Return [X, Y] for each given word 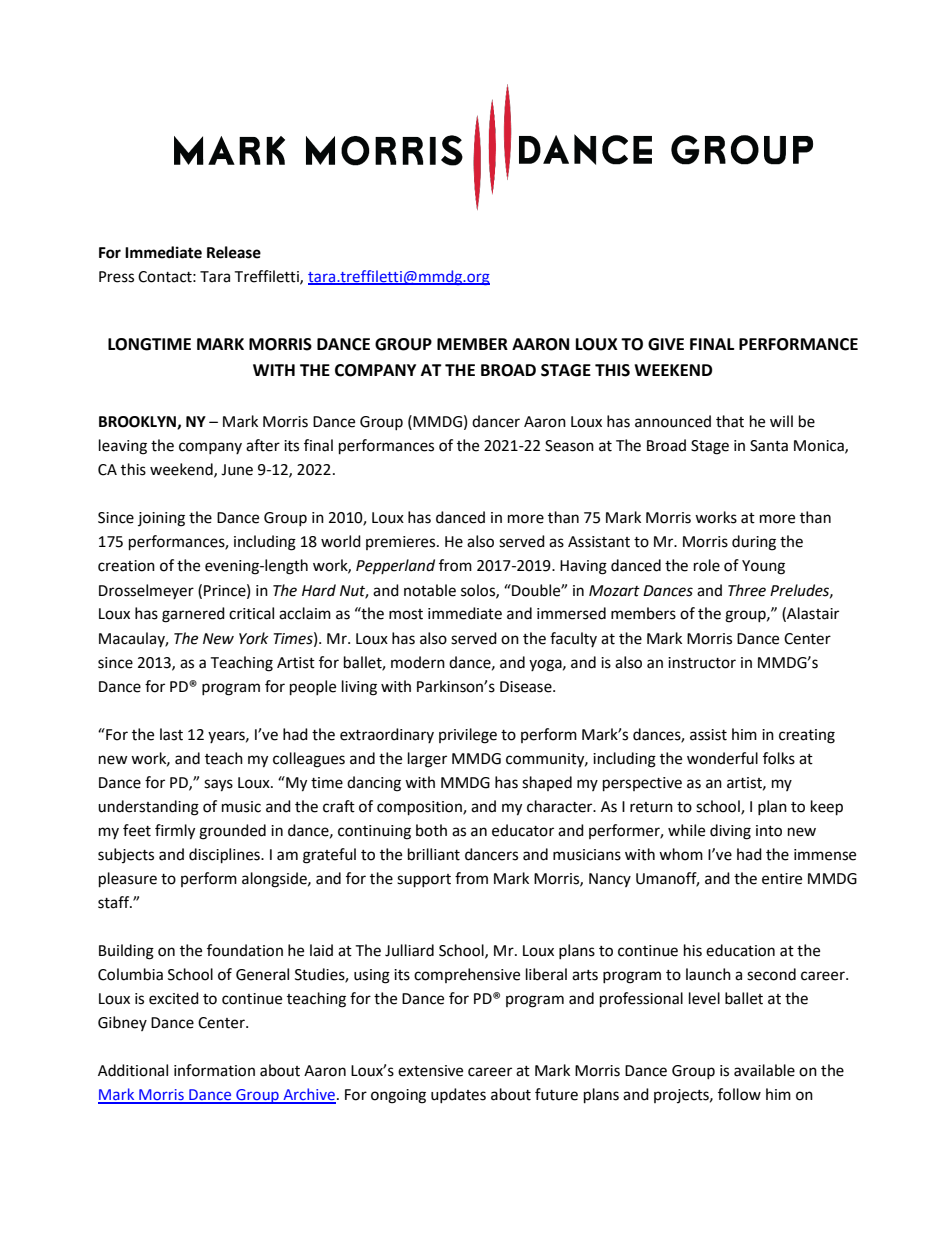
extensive [430, 1071]
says [218, 785]
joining [161, 519]
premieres [402, 543]
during [754, 543]
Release [234, 252]
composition [420, 808]
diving [730, 832]
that [730, 421]
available [764, 1070]
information [214, 1070]
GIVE [666, 344]
